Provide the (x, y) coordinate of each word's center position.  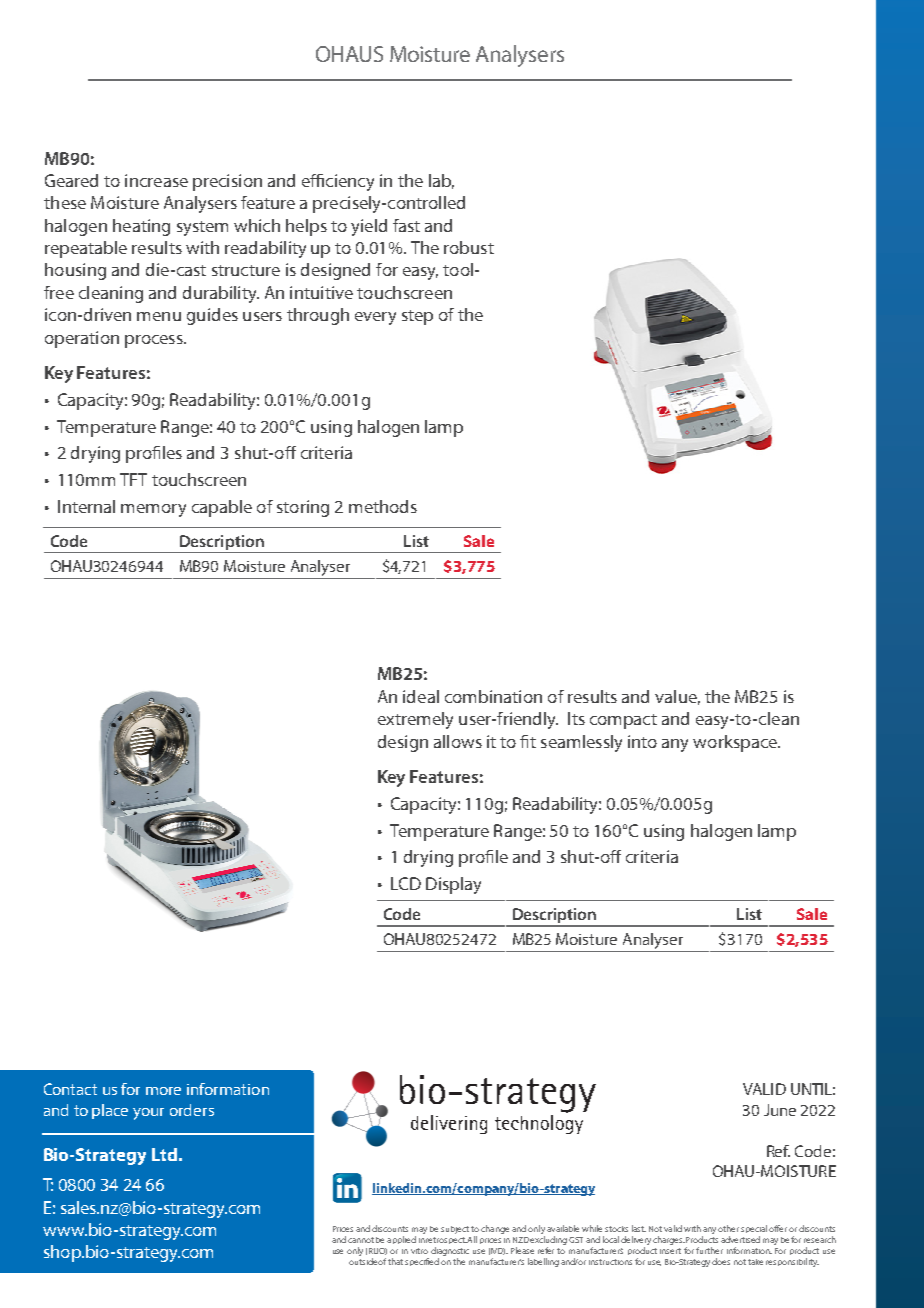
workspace (736, 743)
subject (455, 1230)
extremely (415, 720)
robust (469, 247)
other (728, 1228)
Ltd (164, 1154)
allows (458, 741)
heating (141, 227)
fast (406, 225)
